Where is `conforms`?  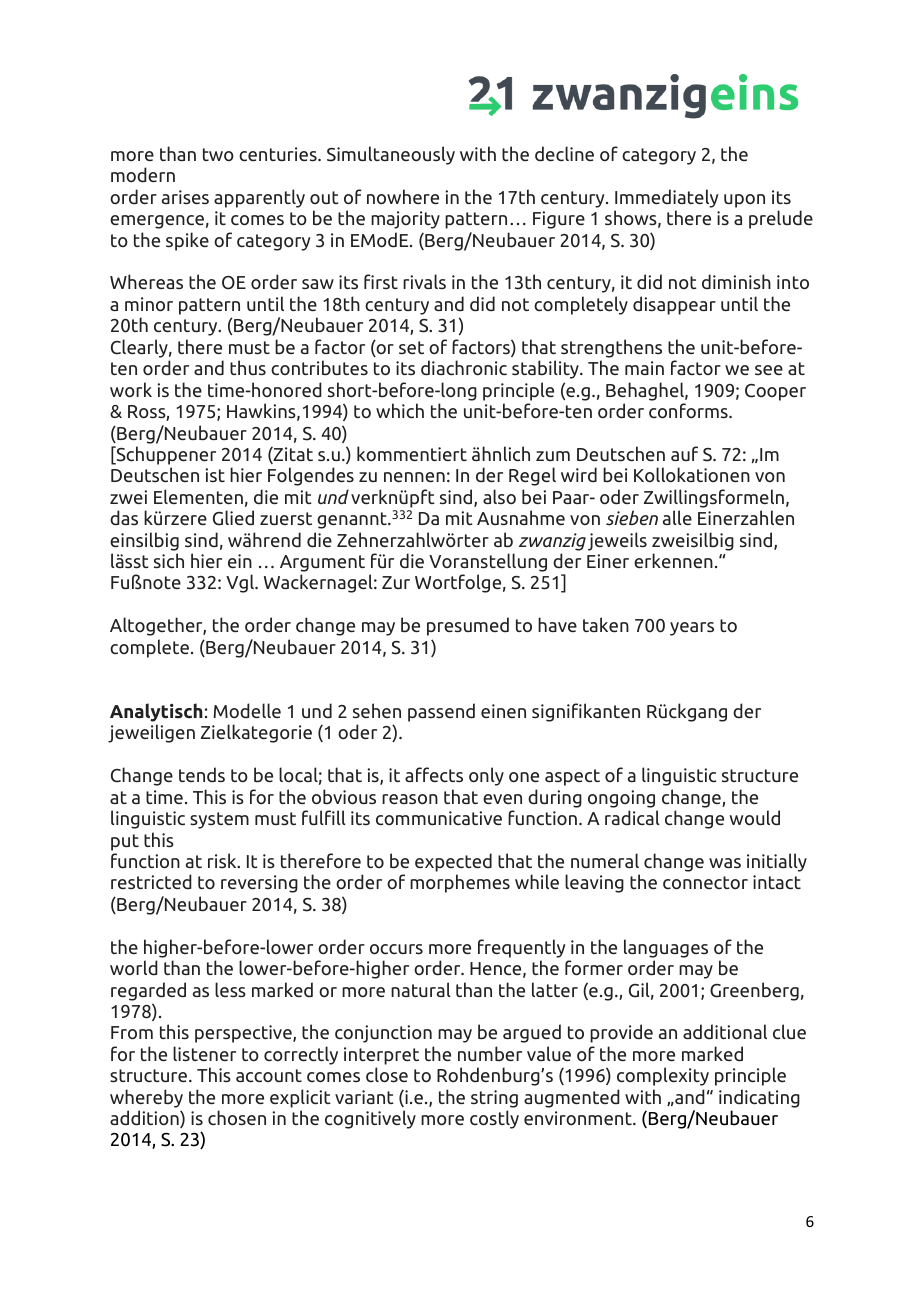 conforms is located at coordinates (689, 411).
